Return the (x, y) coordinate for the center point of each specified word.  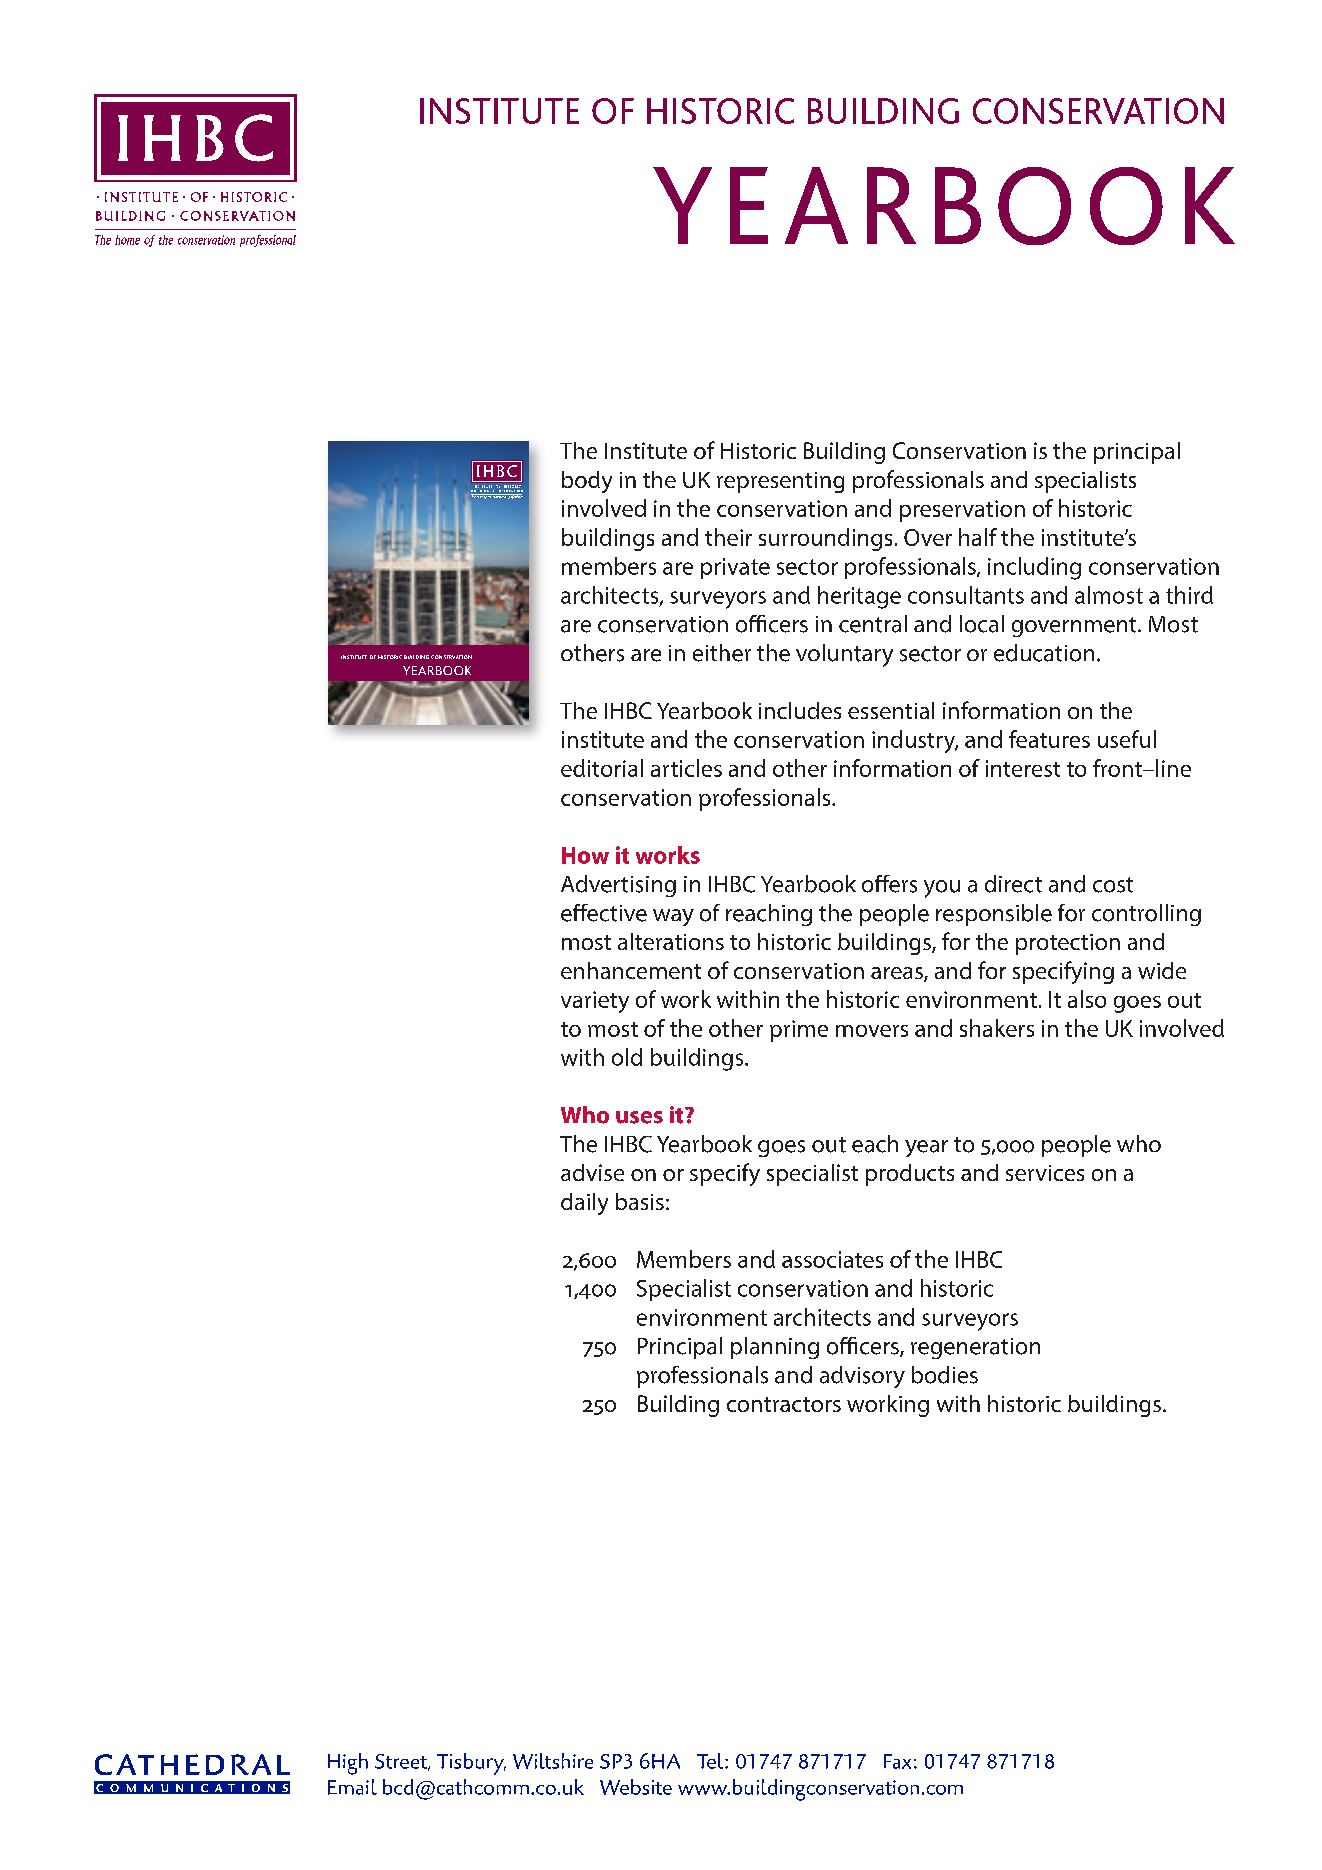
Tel (711, 1761)
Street (402, 1762)
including (1034, 568)
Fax (897, 1761)
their (728, 537)
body (587, 482)
